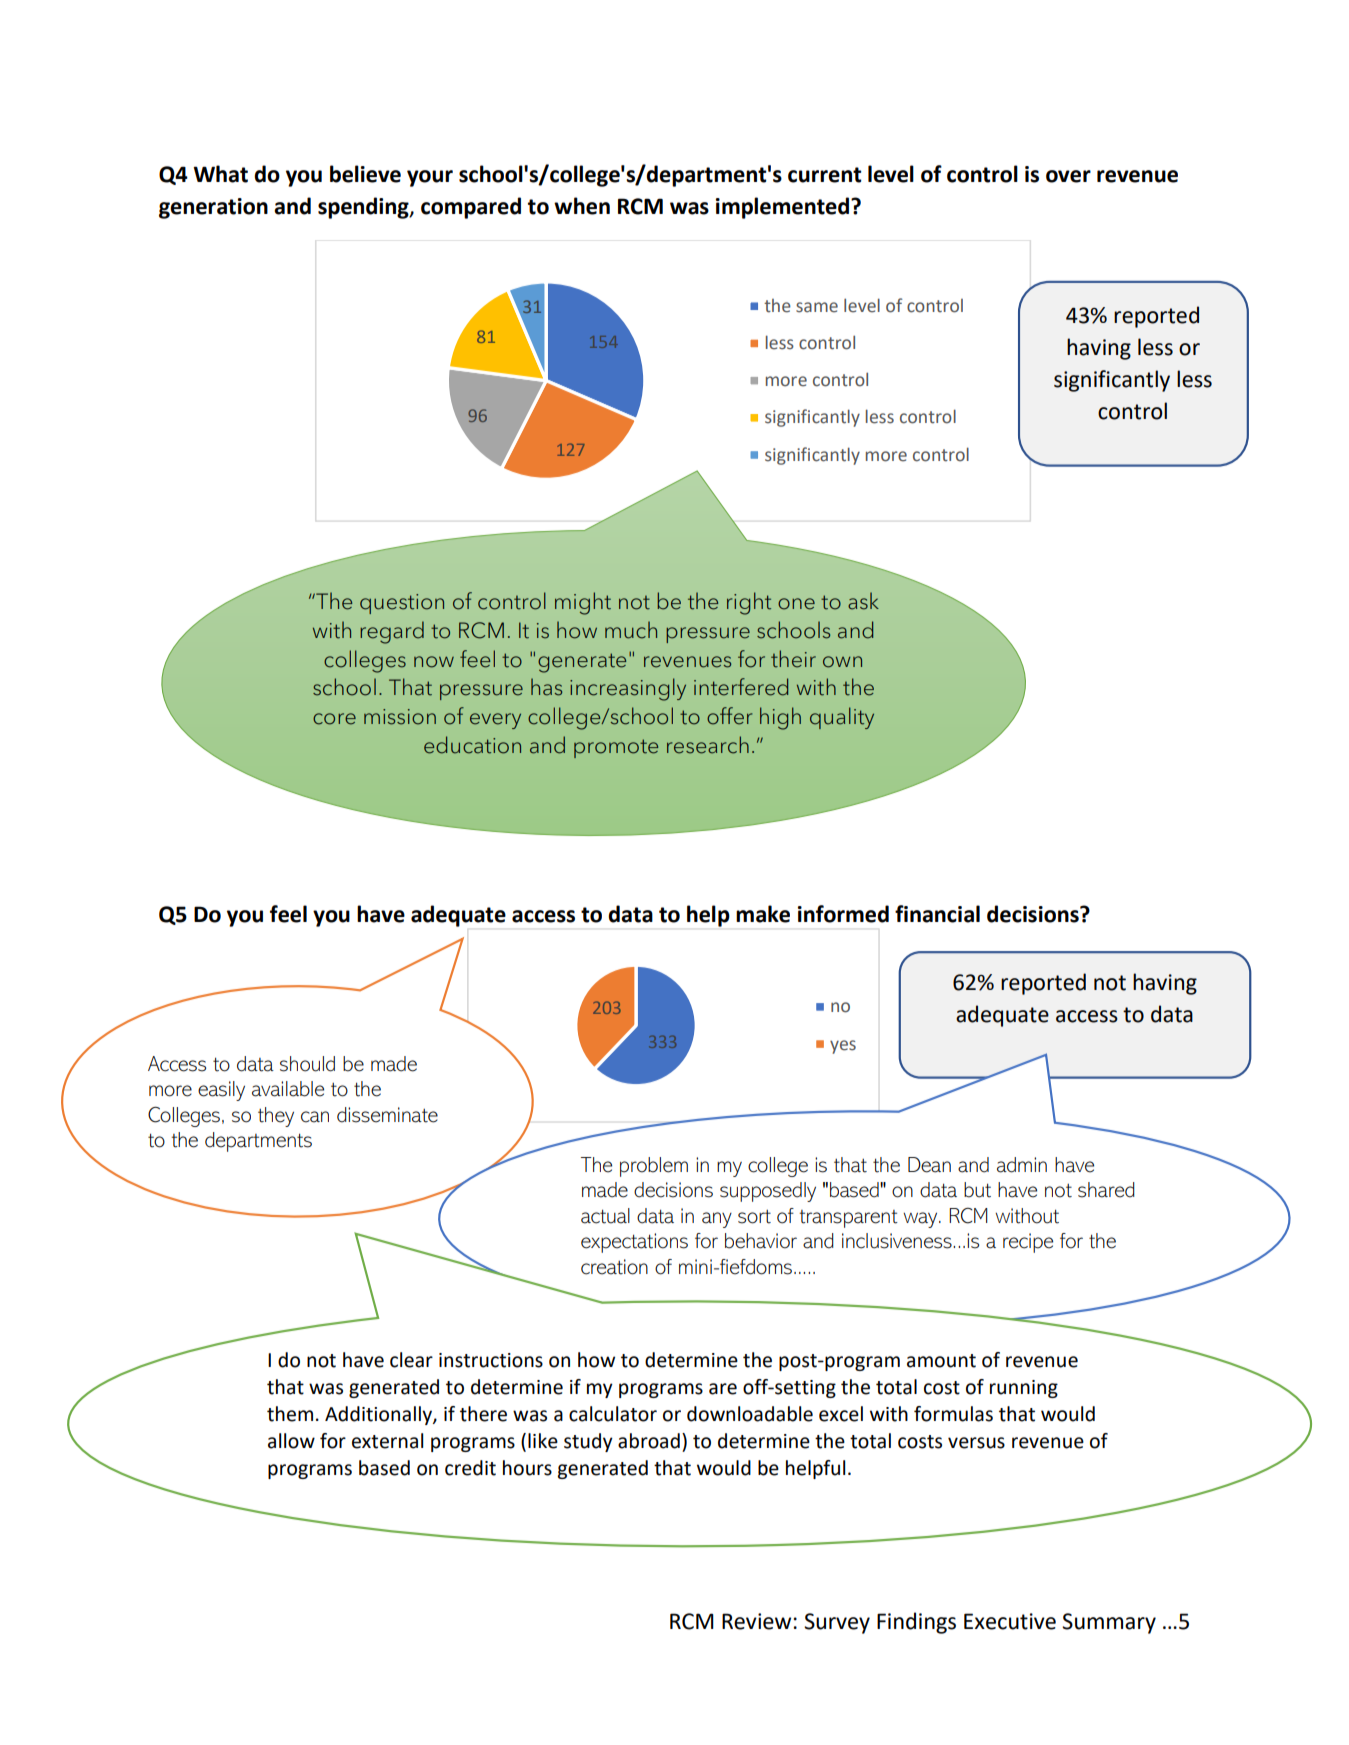  What do you see at coordinates (654, 1167) in the page?
I see `problem` at bounding box center [654, 1167].
